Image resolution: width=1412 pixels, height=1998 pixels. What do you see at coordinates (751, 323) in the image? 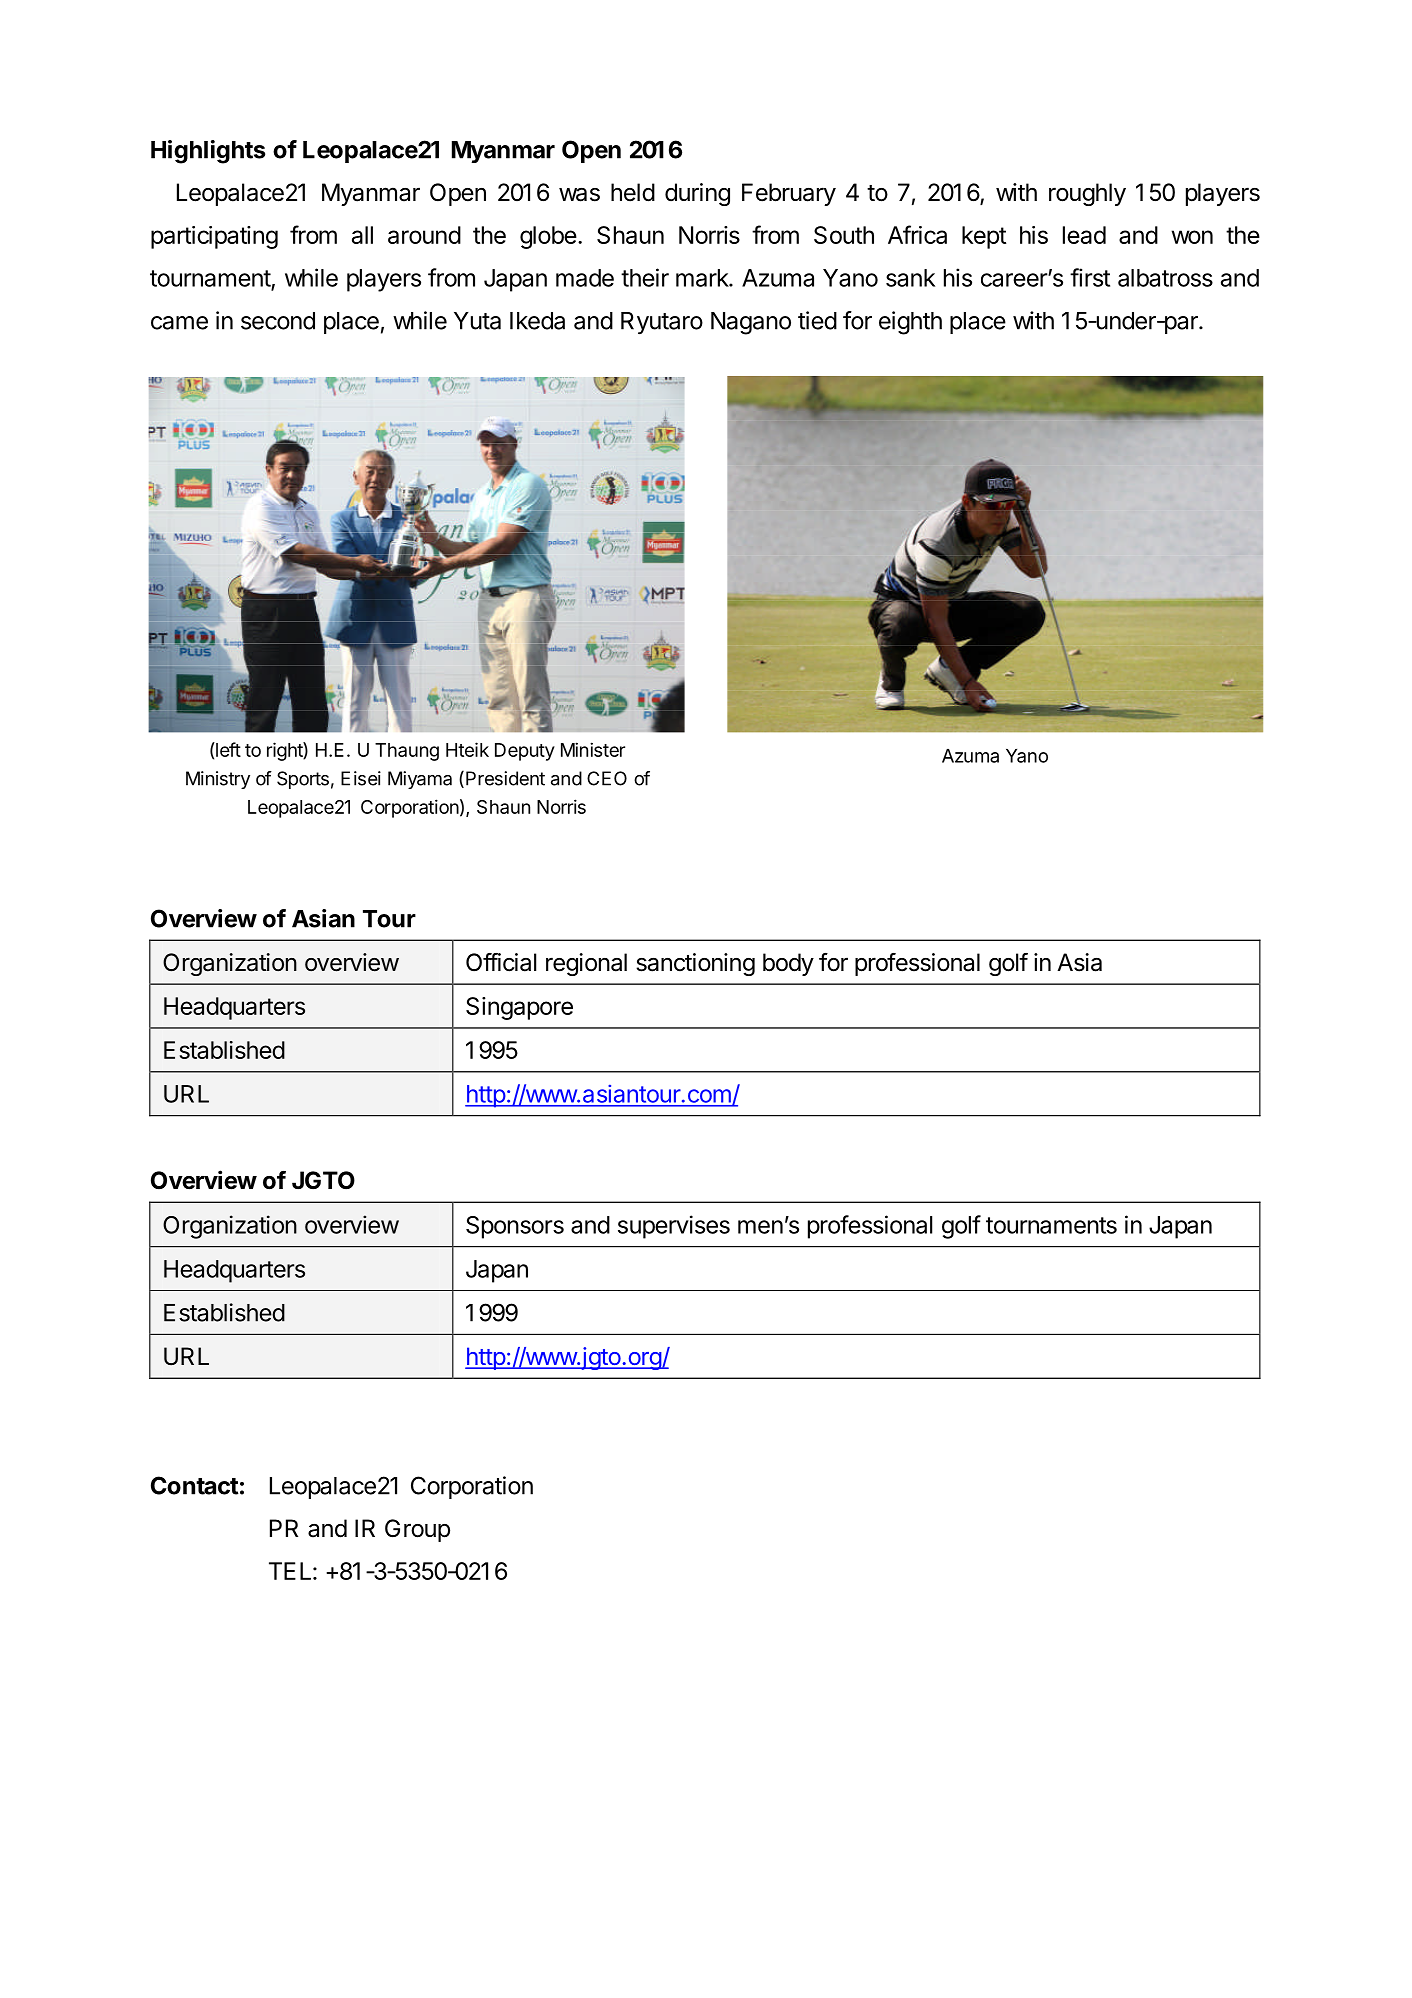
I see `Nagano` at bounding box center [751, 323].
